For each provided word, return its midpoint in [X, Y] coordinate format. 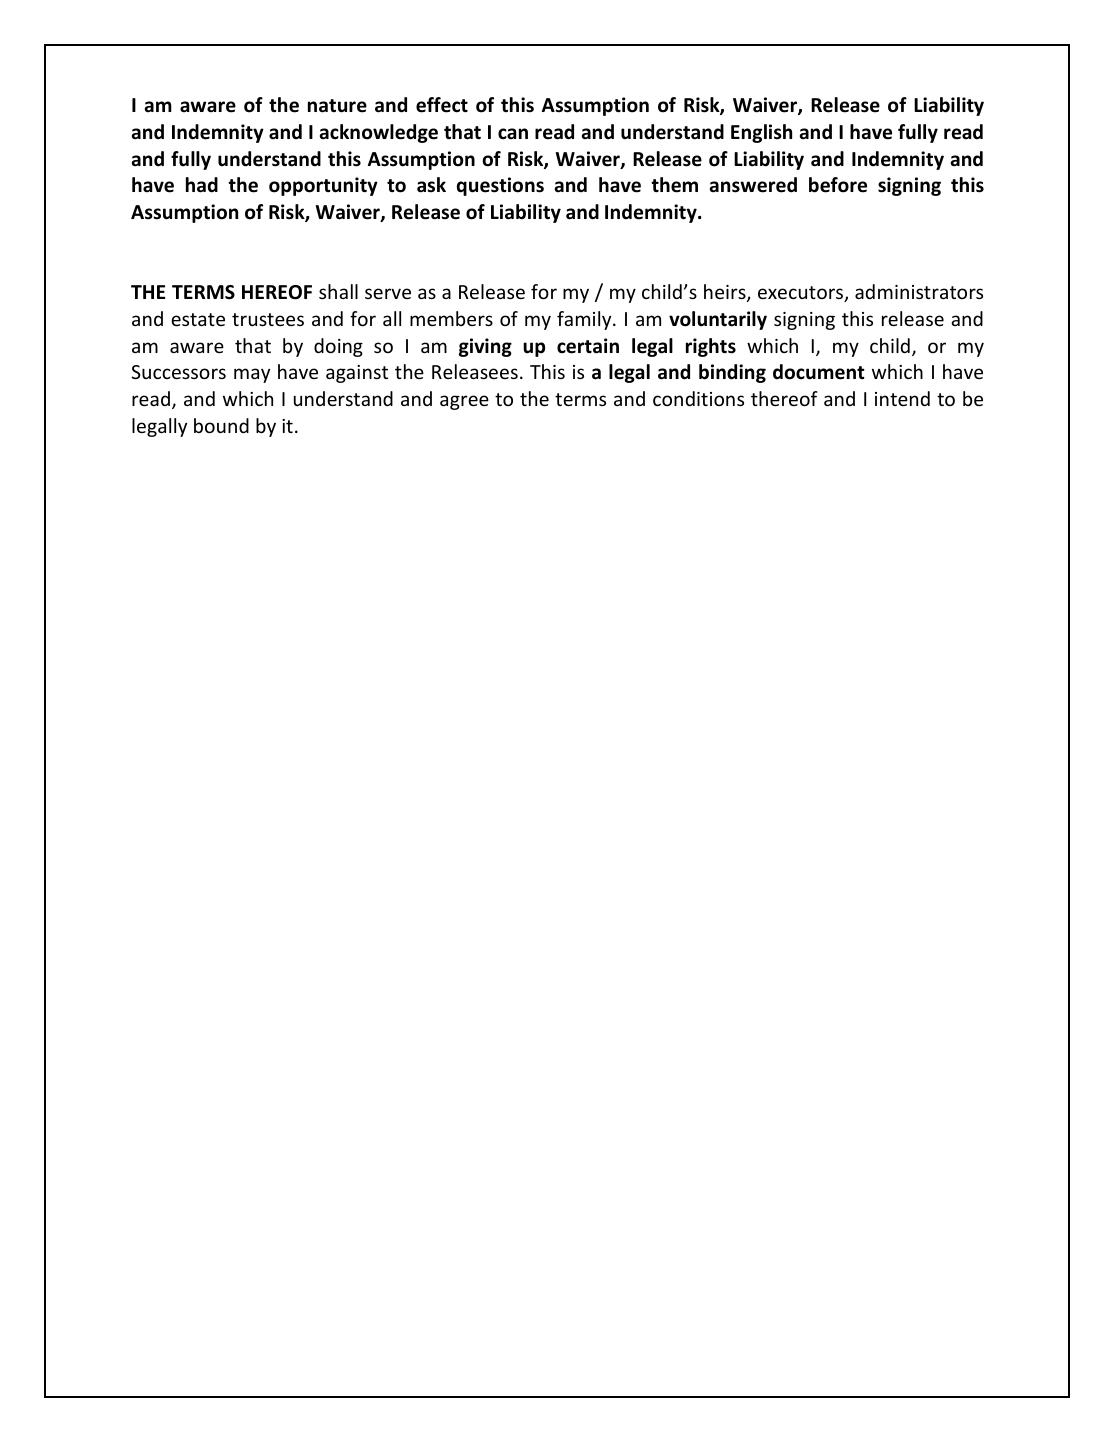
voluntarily [718, 320]
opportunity [323, 186]
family [585, 320]
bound [221, 425]
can [513, 134]
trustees [268, 319]
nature [337, 106]
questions [500, 186]
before [838, 185]
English [761, 133]
